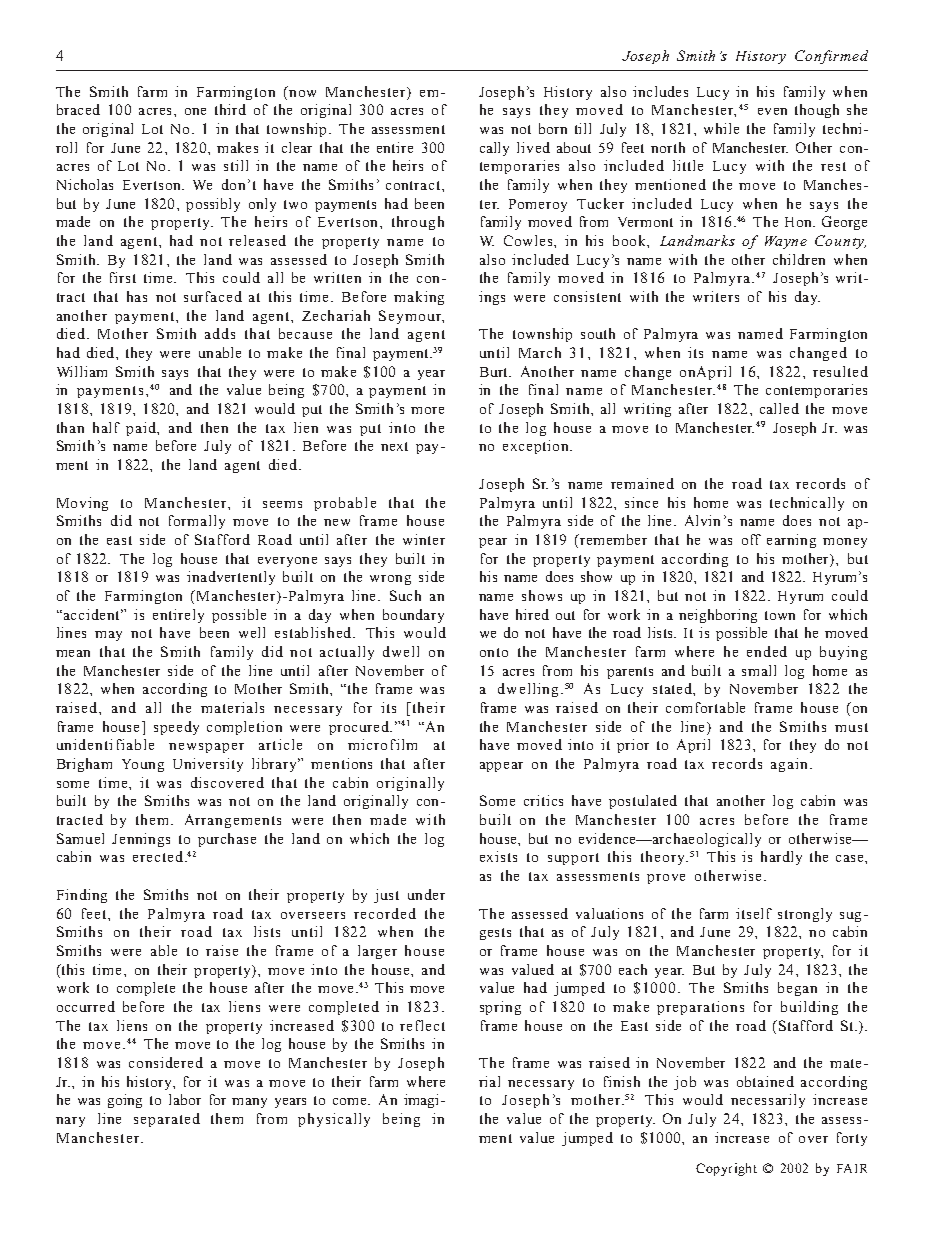 This document has height=1233, width=952. What do you see at coordinates (426, 894) in the document?
I see `under` at bounding box center [426, 894].
